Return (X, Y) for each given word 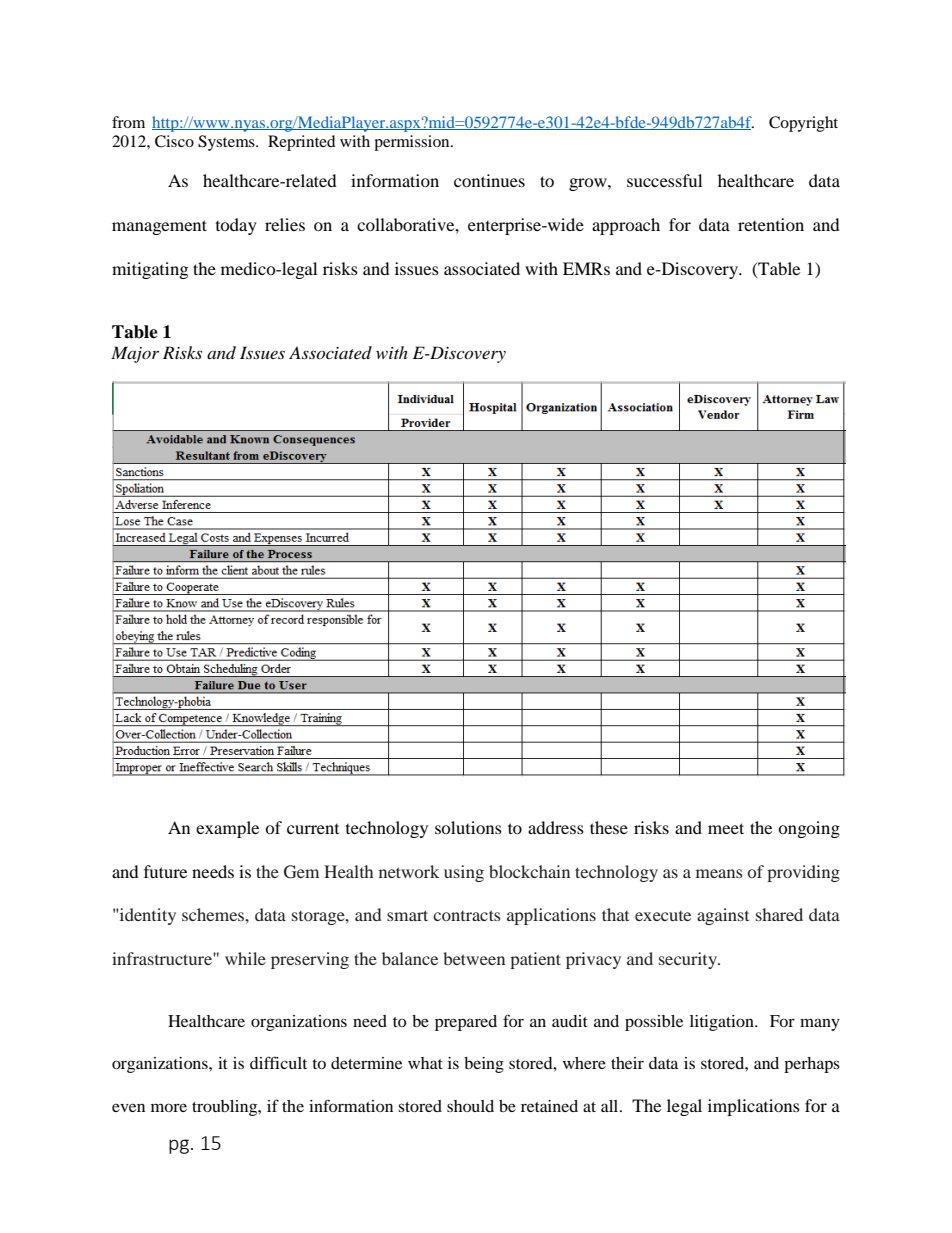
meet (726, 828)
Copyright (803, 124)
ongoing (809, 829)
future (165, 871)
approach (626, 226)
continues (489, 180)
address (556, 827)
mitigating (150, 270)
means (719, 873)
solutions (468, 827)
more (169, 1107)
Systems (227, 143)
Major (135, 354)
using (464, 873)
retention (771, 224)
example (227, 829)
